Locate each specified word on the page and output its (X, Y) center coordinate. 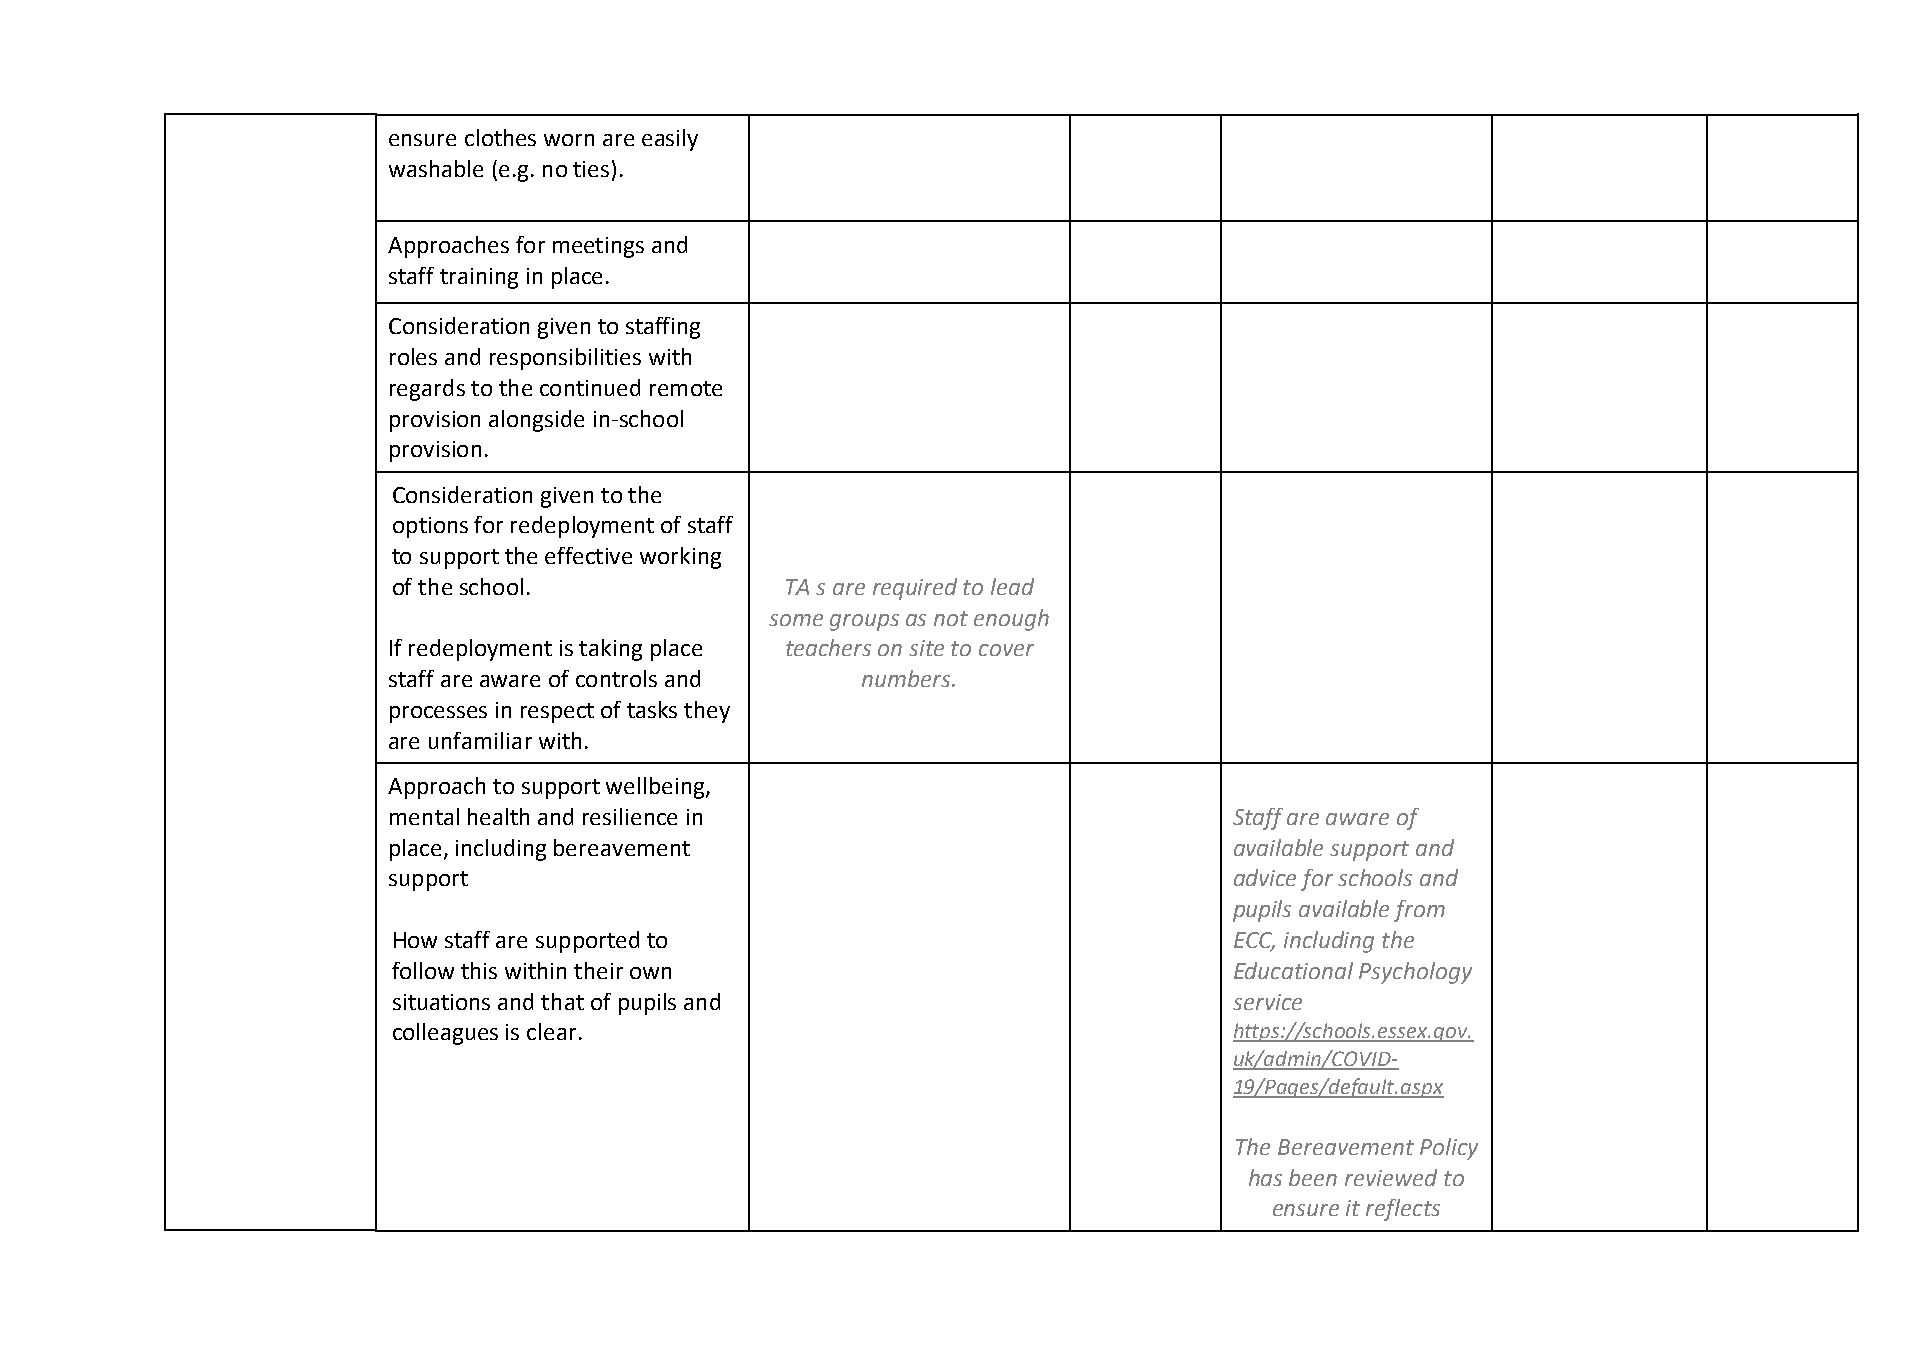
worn (569, 140)
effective (588, 555)
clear (551, 1031)
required (915, 589)
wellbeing (656, 788)
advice (1265, 877)
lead (1012, 586)
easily (670, 140)
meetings (598, 247)
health (498, 816)
